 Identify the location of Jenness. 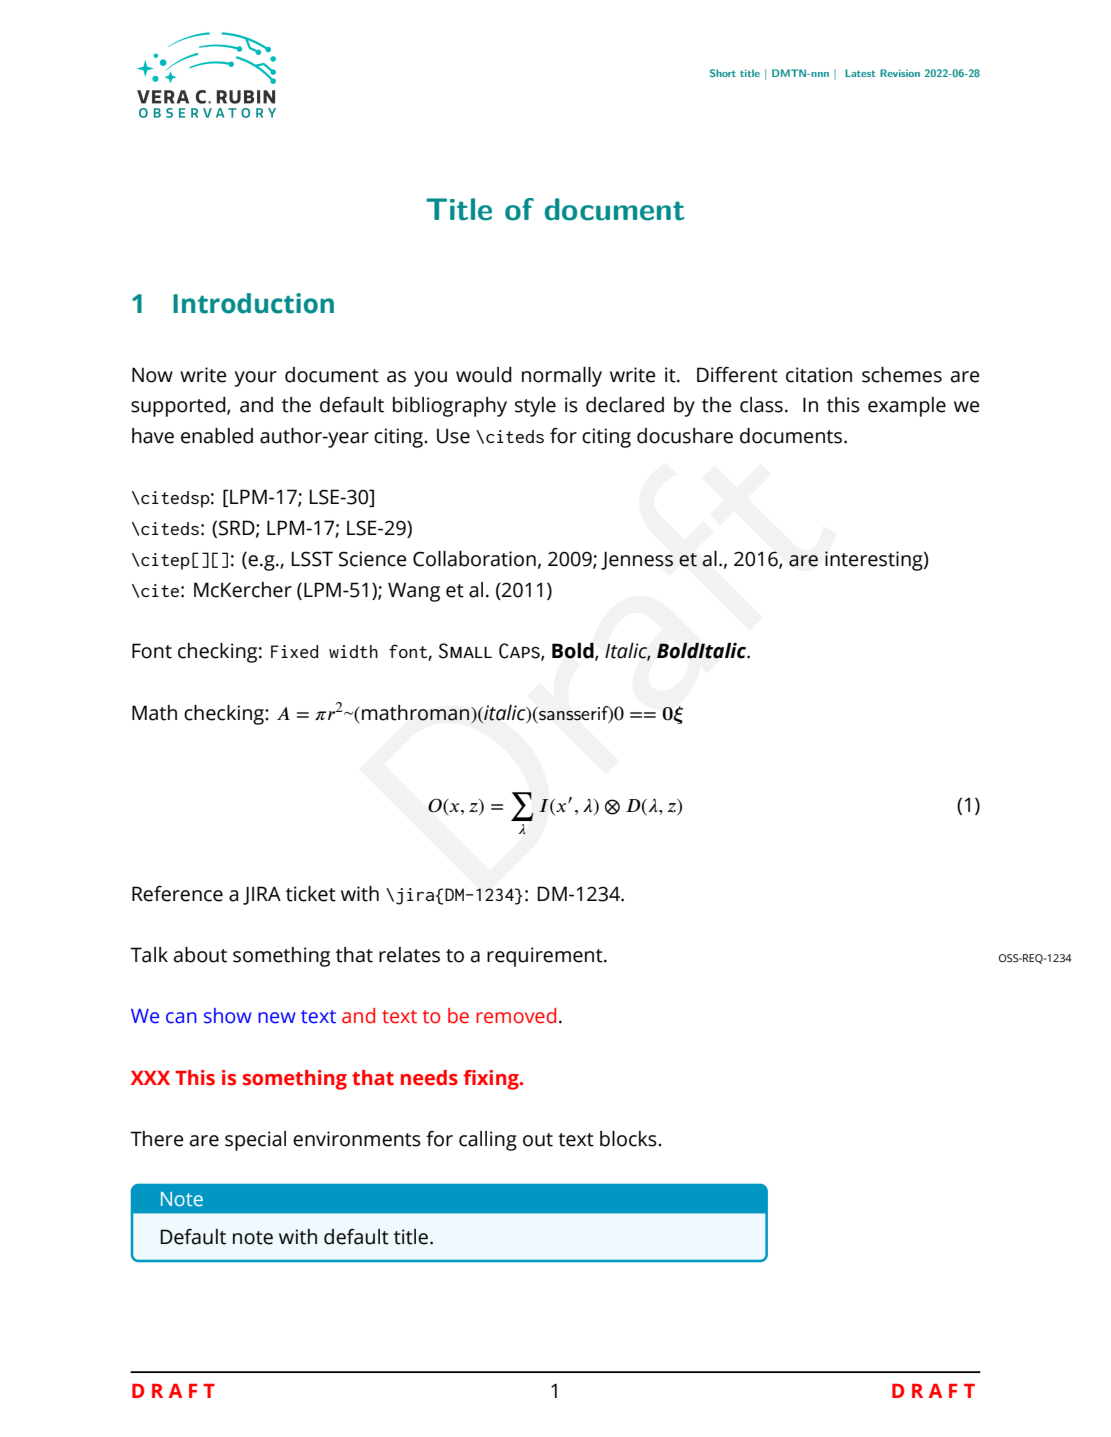
(637, 560).
